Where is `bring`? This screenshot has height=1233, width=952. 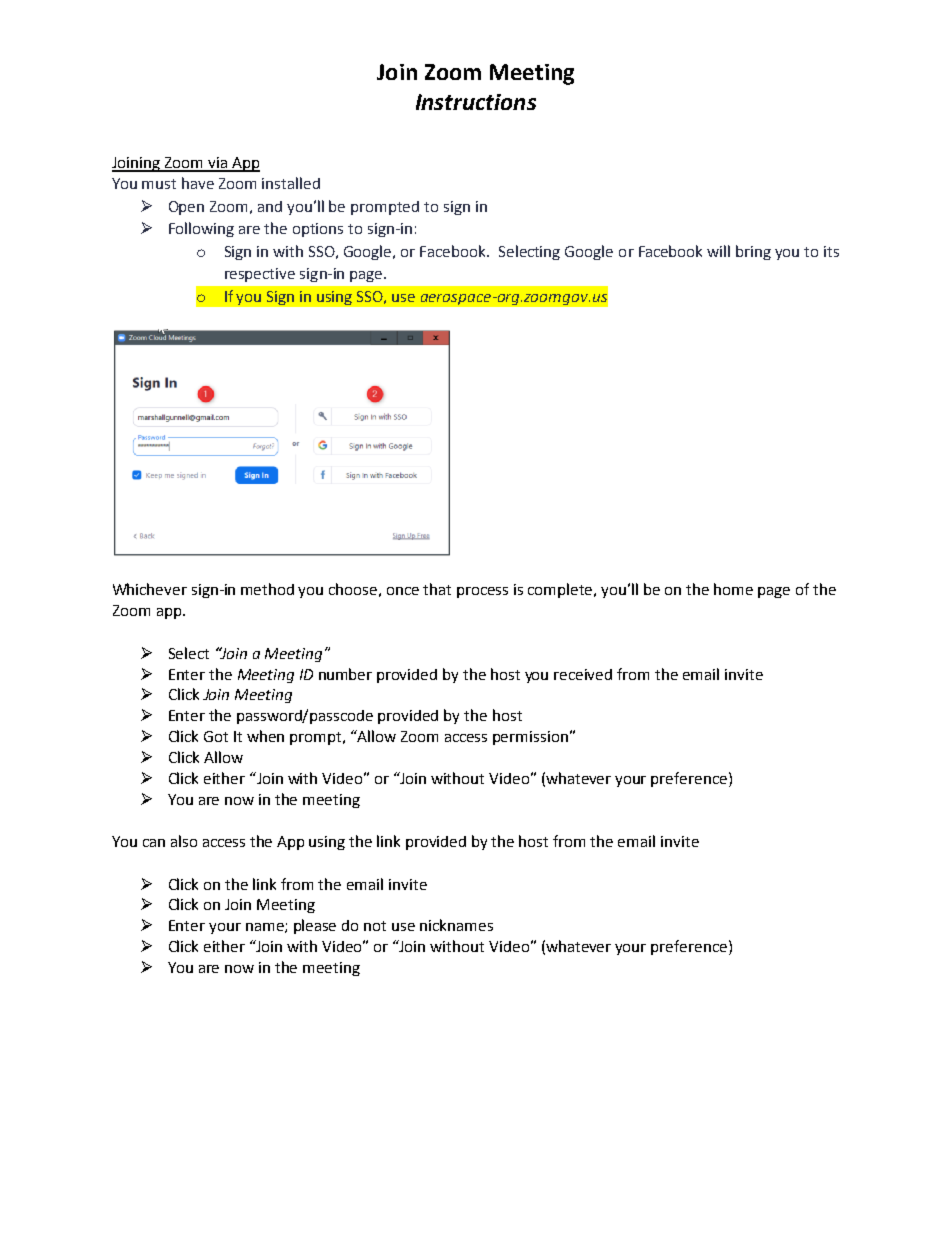
bring is located at coordinates (753, 252).
